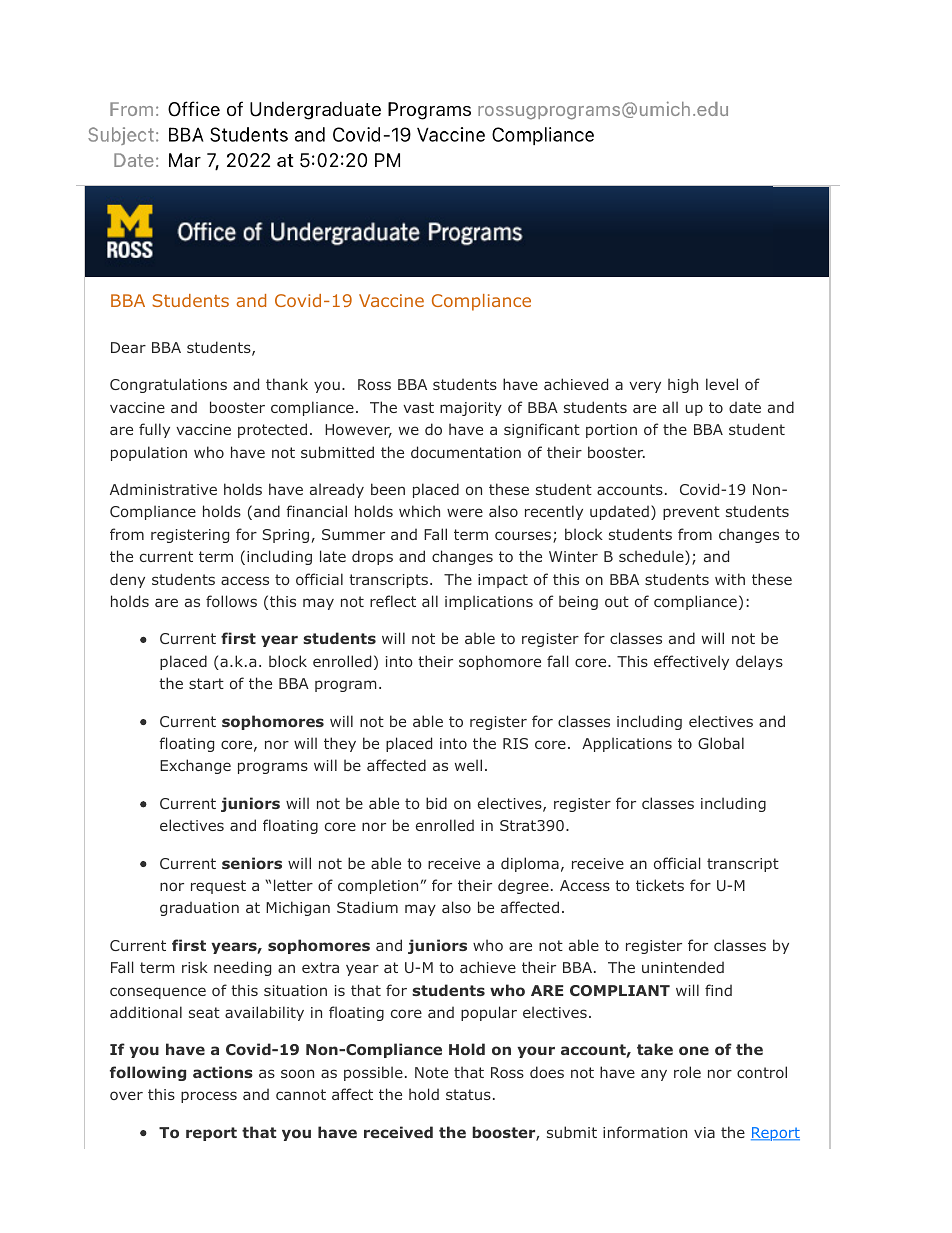  Describe the element at coordinates (168, 385) in the document. I see `Congratulations` at that location.
